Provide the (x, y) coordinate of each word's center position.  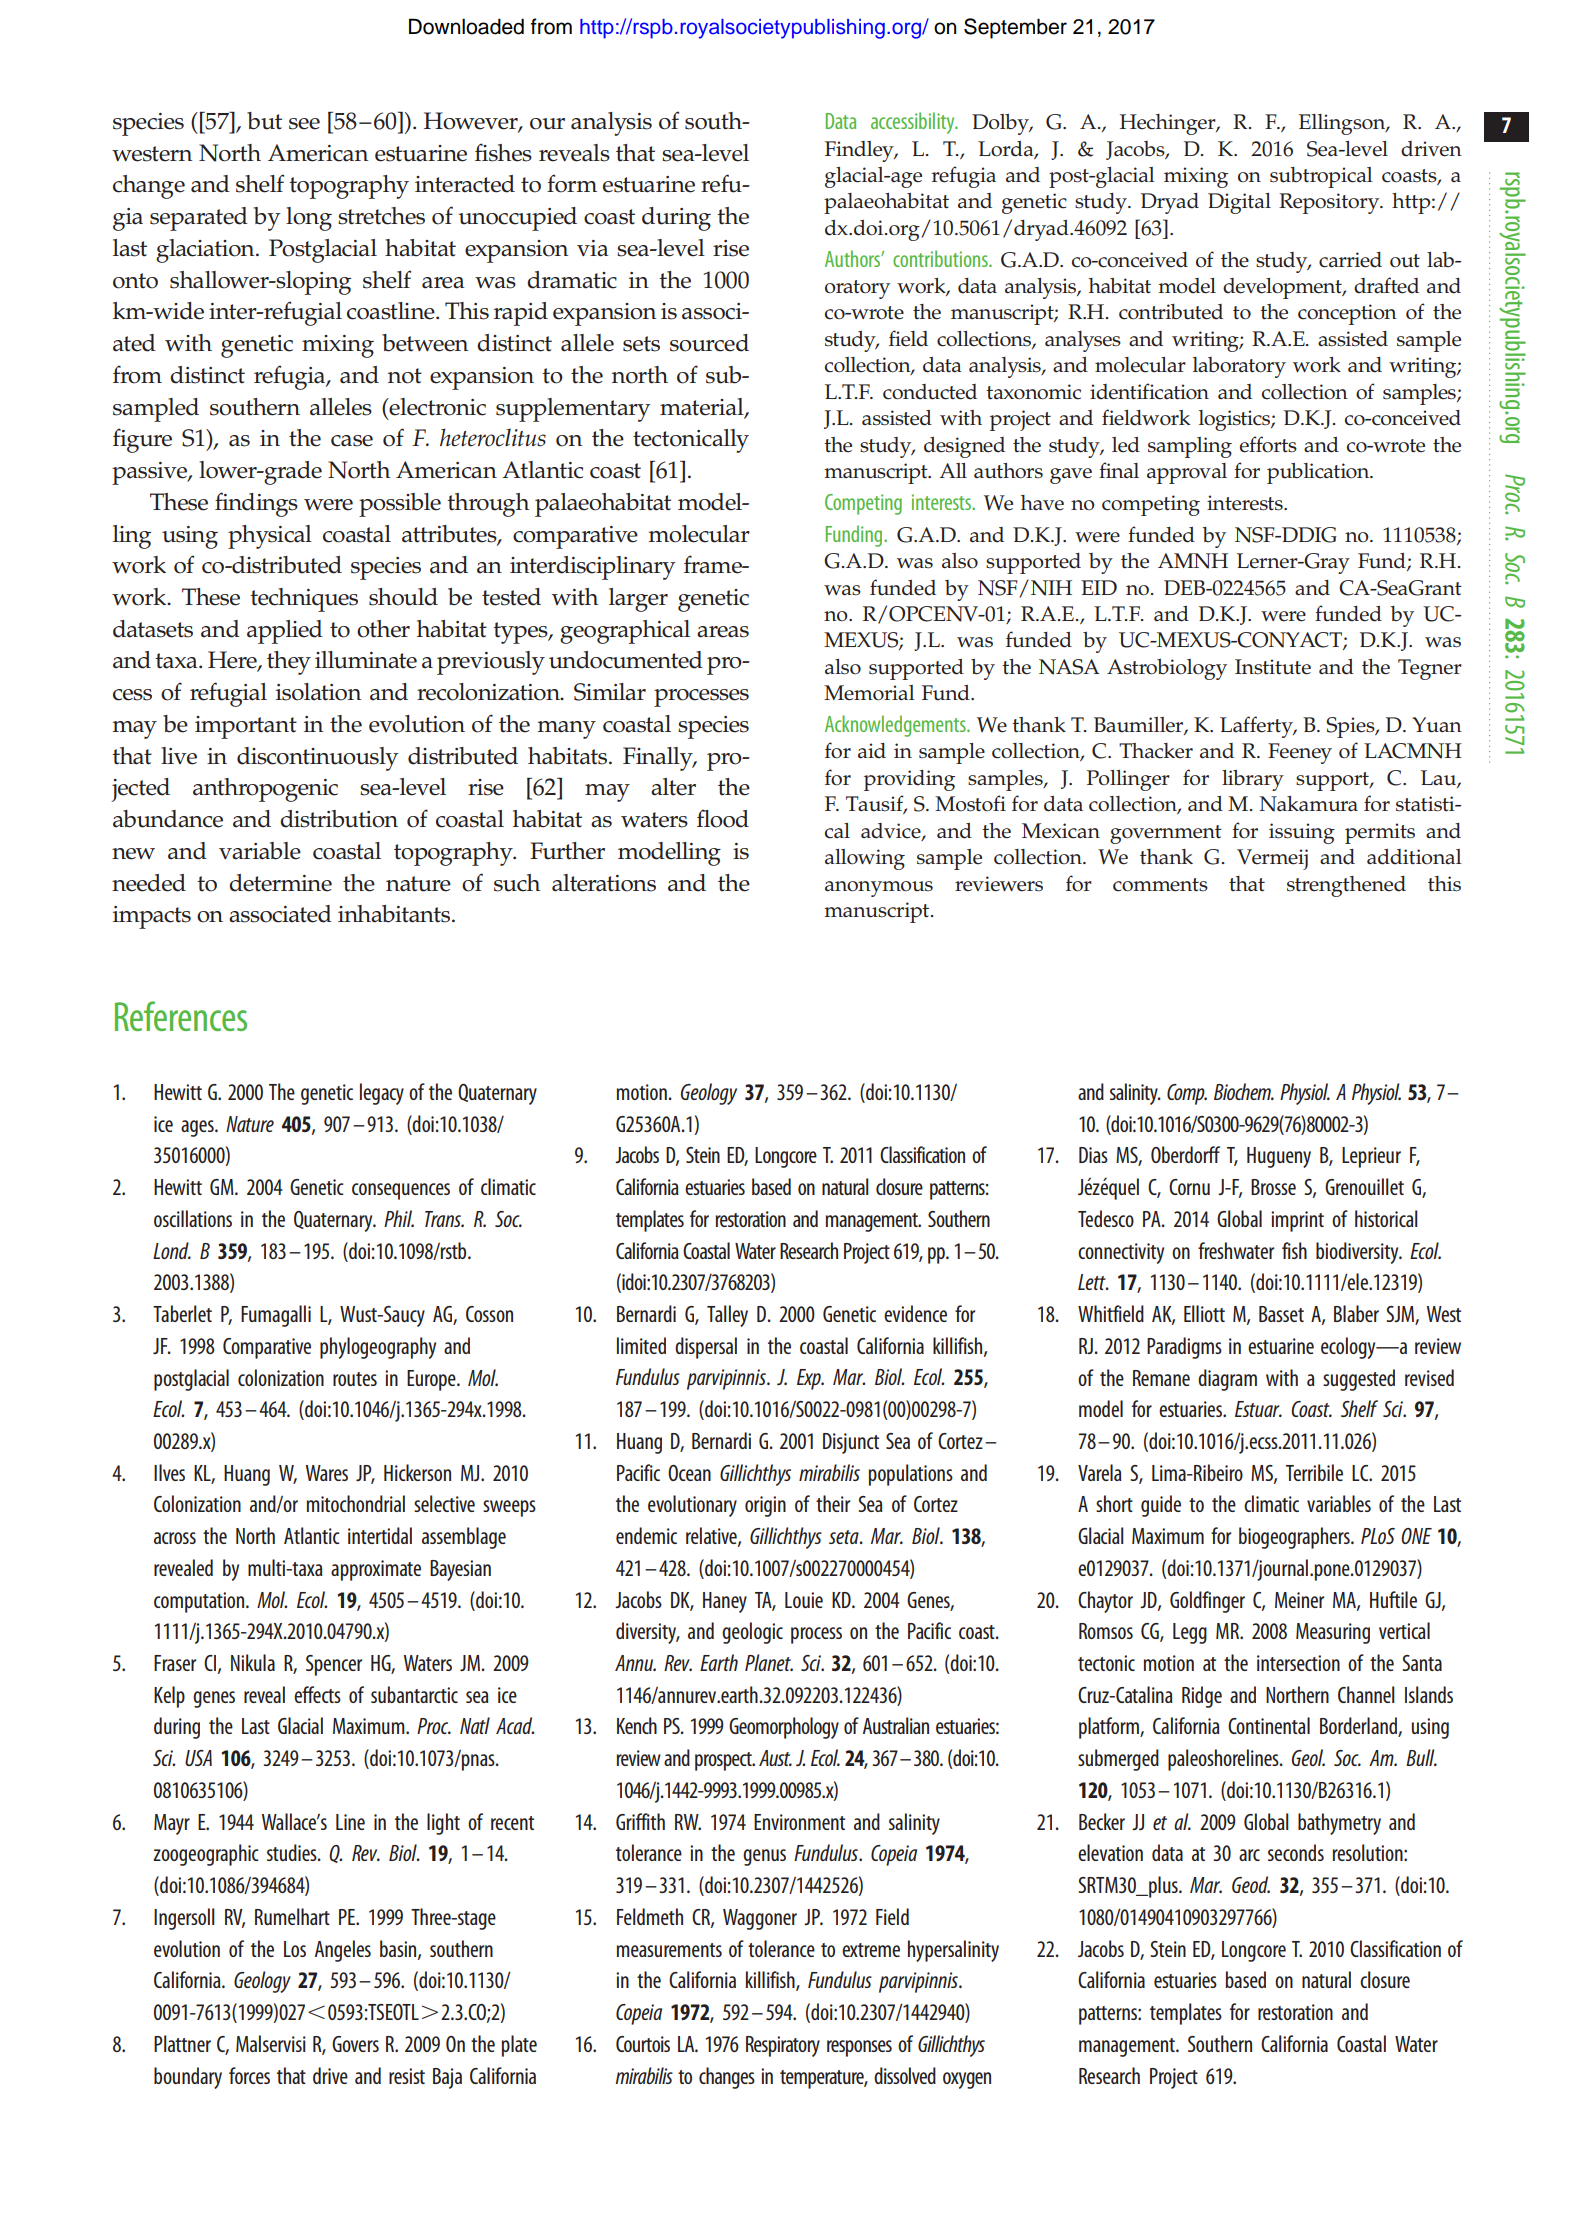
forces (249, 2075)
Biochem (1243, 1091)
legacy (382, 1094)
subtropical (1321, 177)
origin (765, 1506)
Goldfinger (1207, 1602)
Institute (1273, 667)
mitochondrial (356, 1503)
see (304, 124)
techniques (304, 600)
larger (638, 600)
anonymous (879, 889)
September (1015, 28)
